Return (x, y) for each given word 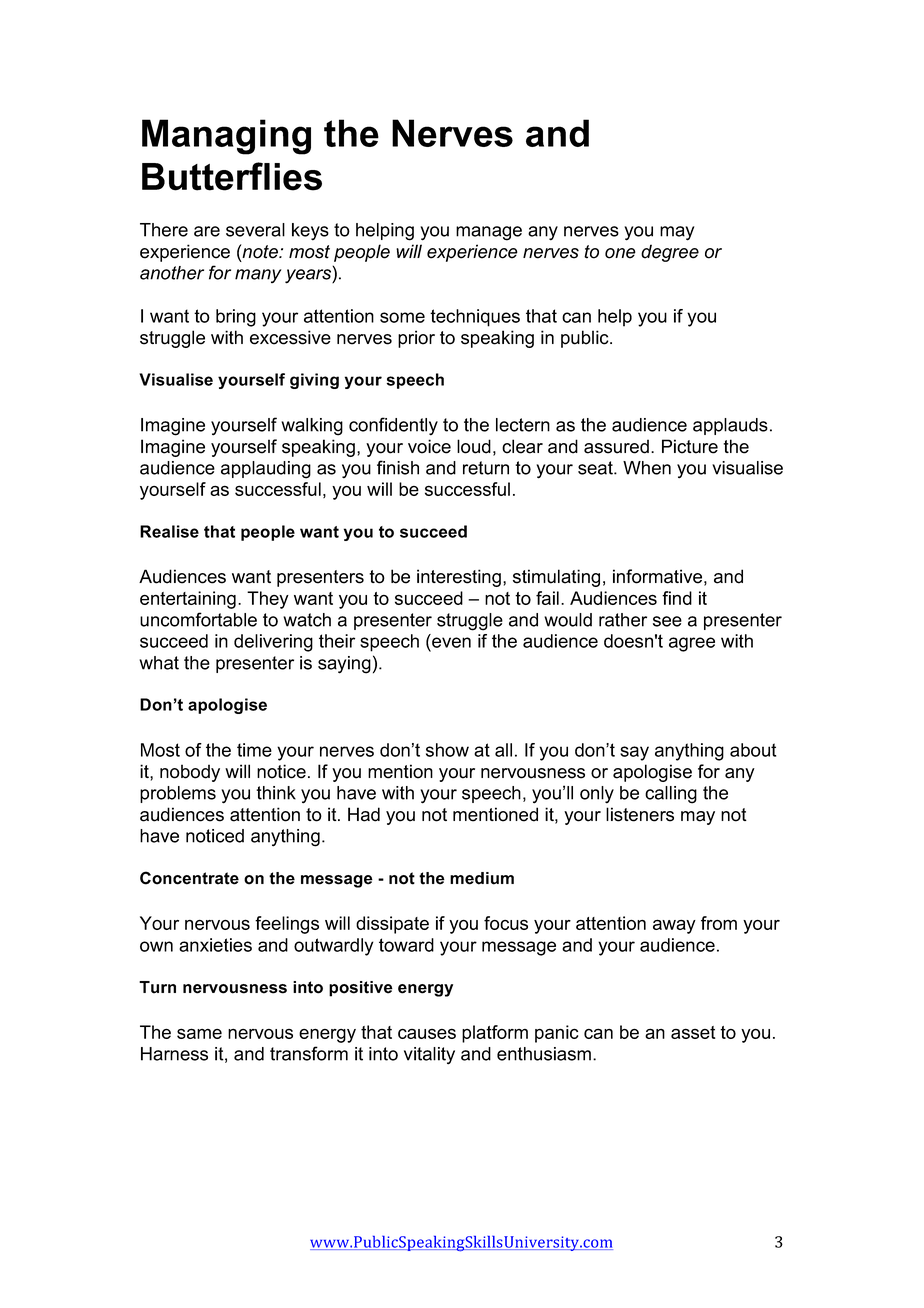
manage (489, 233)
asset (693, 1032)
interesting (459, 578)
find (677, 598)
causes (427, 1033)
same (199, 1033)
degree (670, 253)
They (268, 600)
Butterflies (232, 176)
